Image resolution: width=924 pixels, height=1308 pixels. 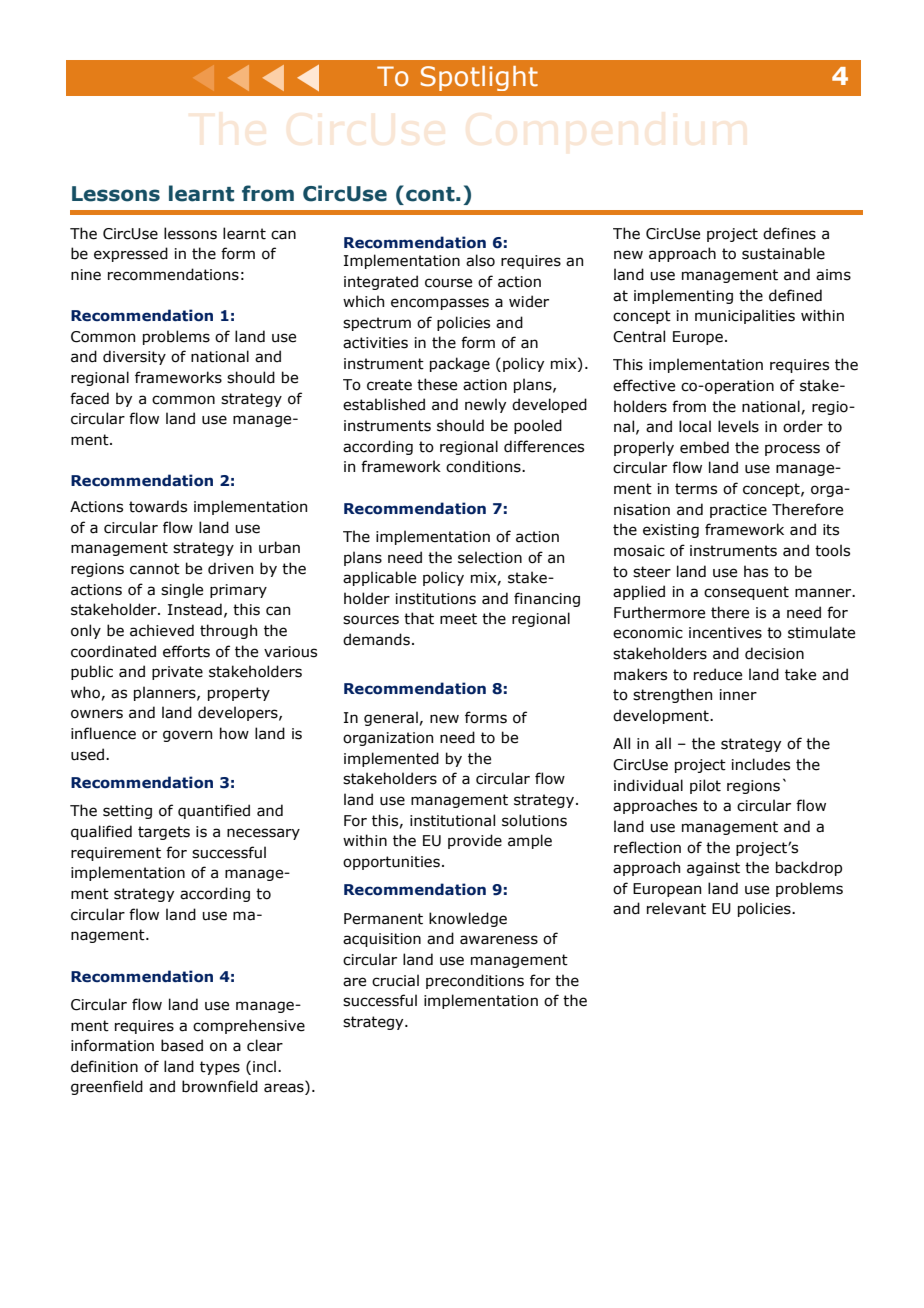 I want to click on Spotlight, so click(x=479, y=78).
